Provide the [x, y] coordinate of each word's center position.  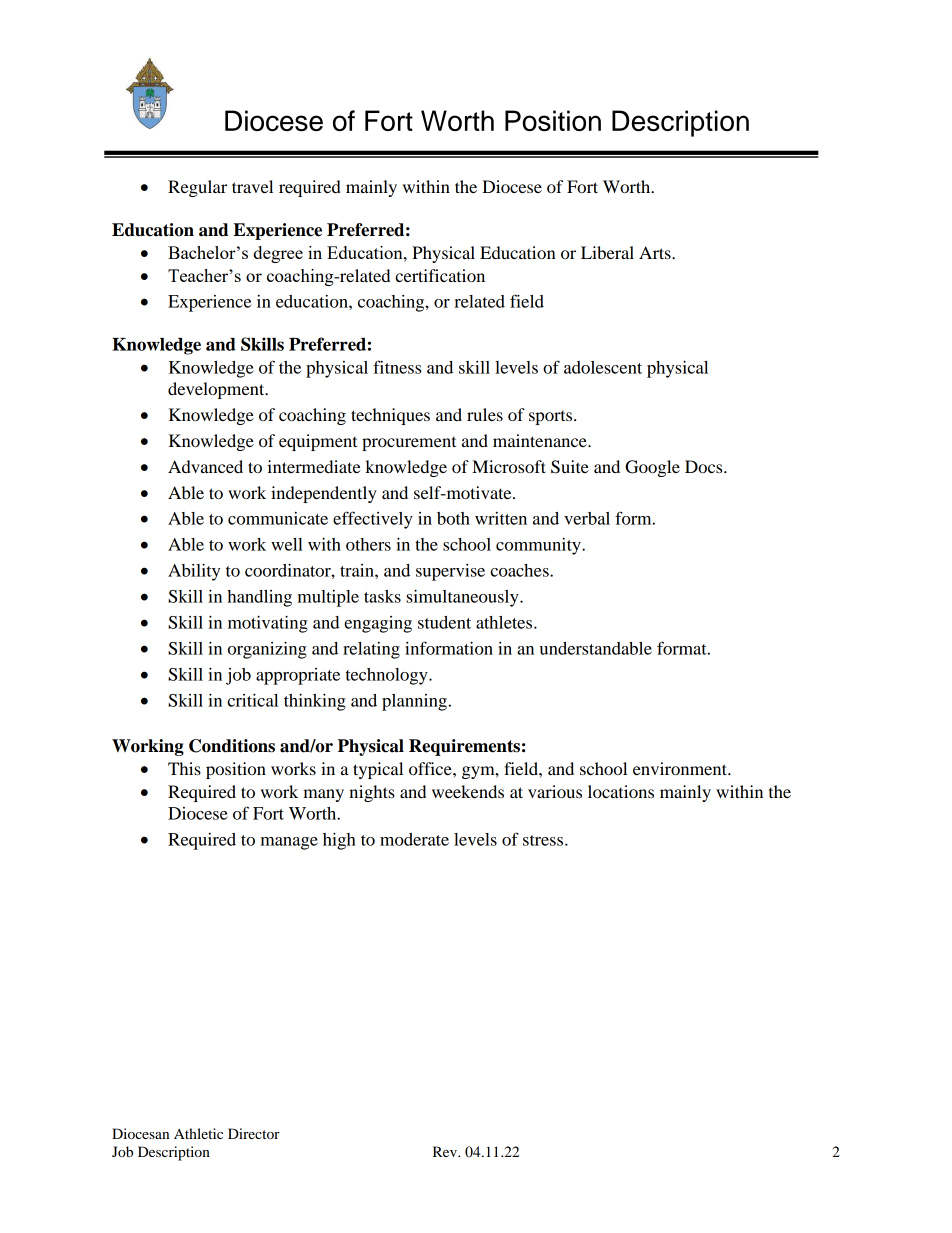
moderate [414, 839]
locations [621, 791]
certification [440, 275]
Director [254, 1133]
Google [652, 468]
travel [252, 186]
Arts [656, 252]
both [453, 518]
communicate [278, 518]
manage [289, 843]
